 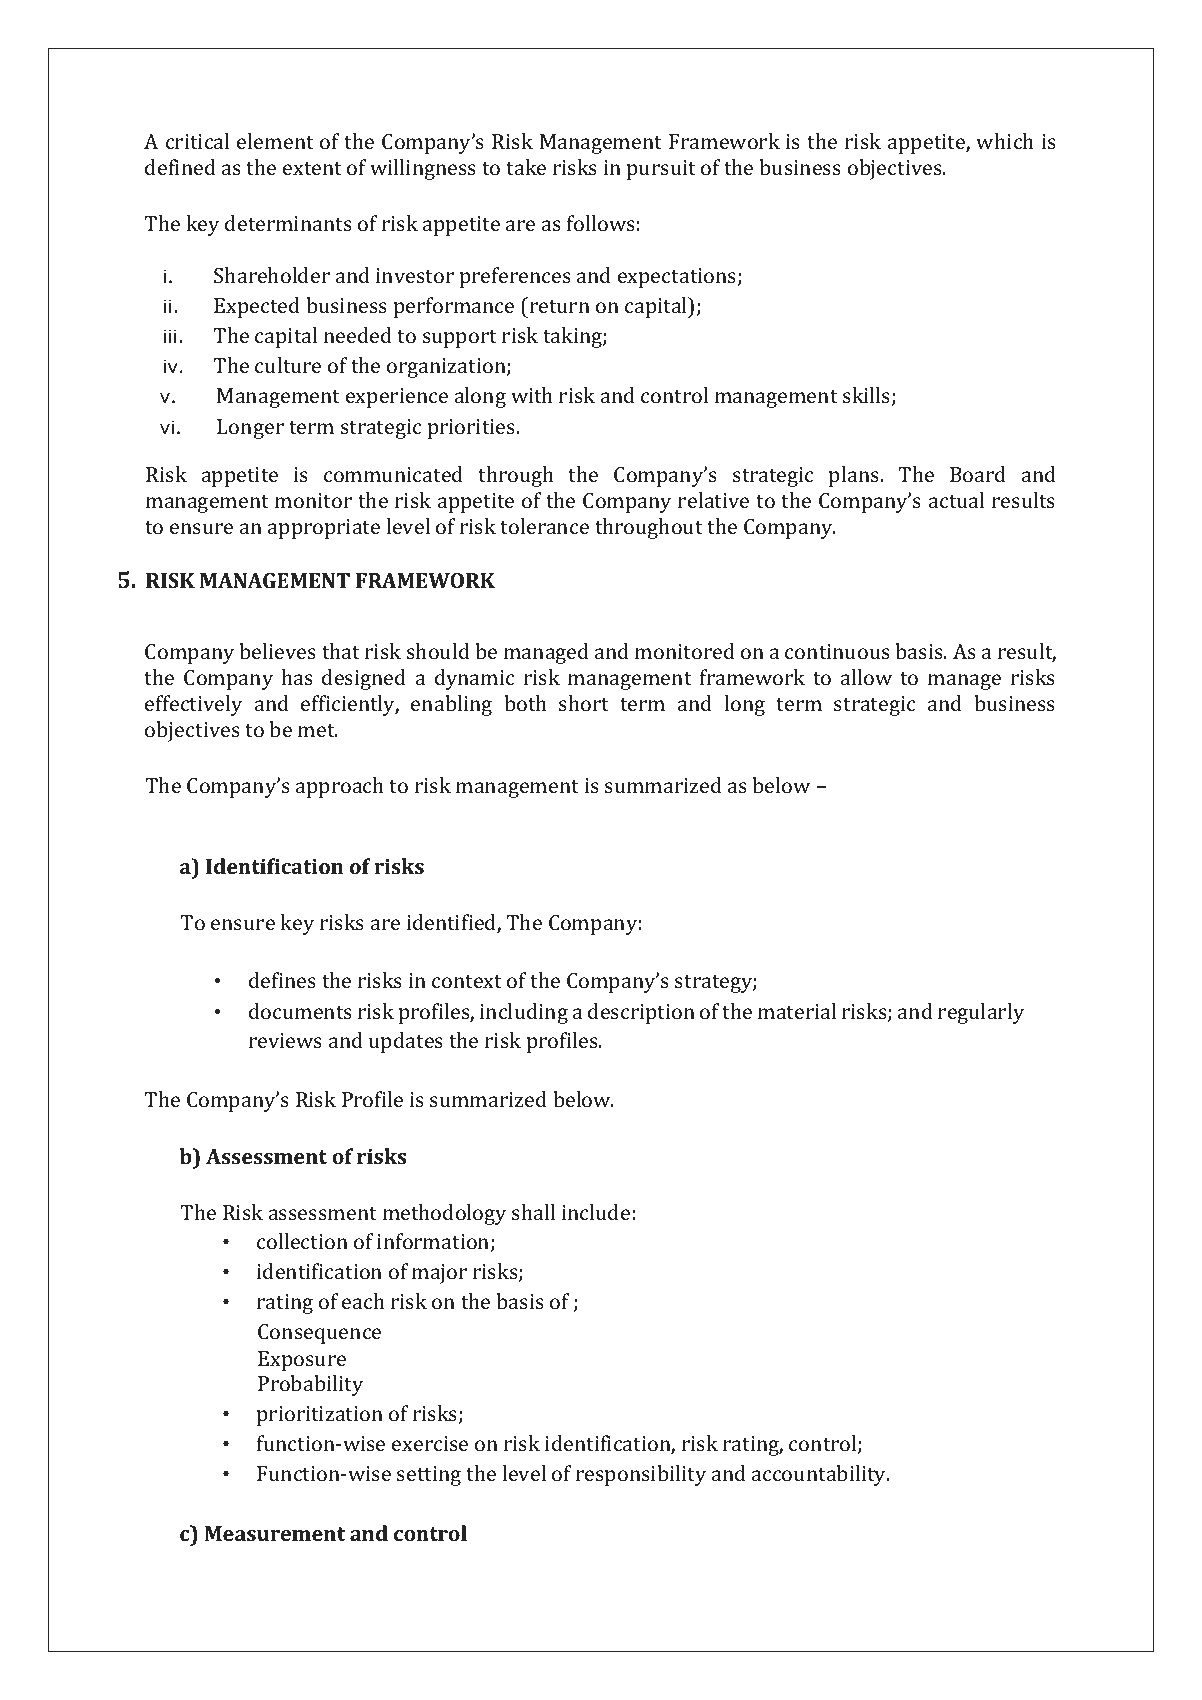 What do you see at coordinates (312, 168) in the screenshot?
I see `extent` at bounding box center [312, 168].
